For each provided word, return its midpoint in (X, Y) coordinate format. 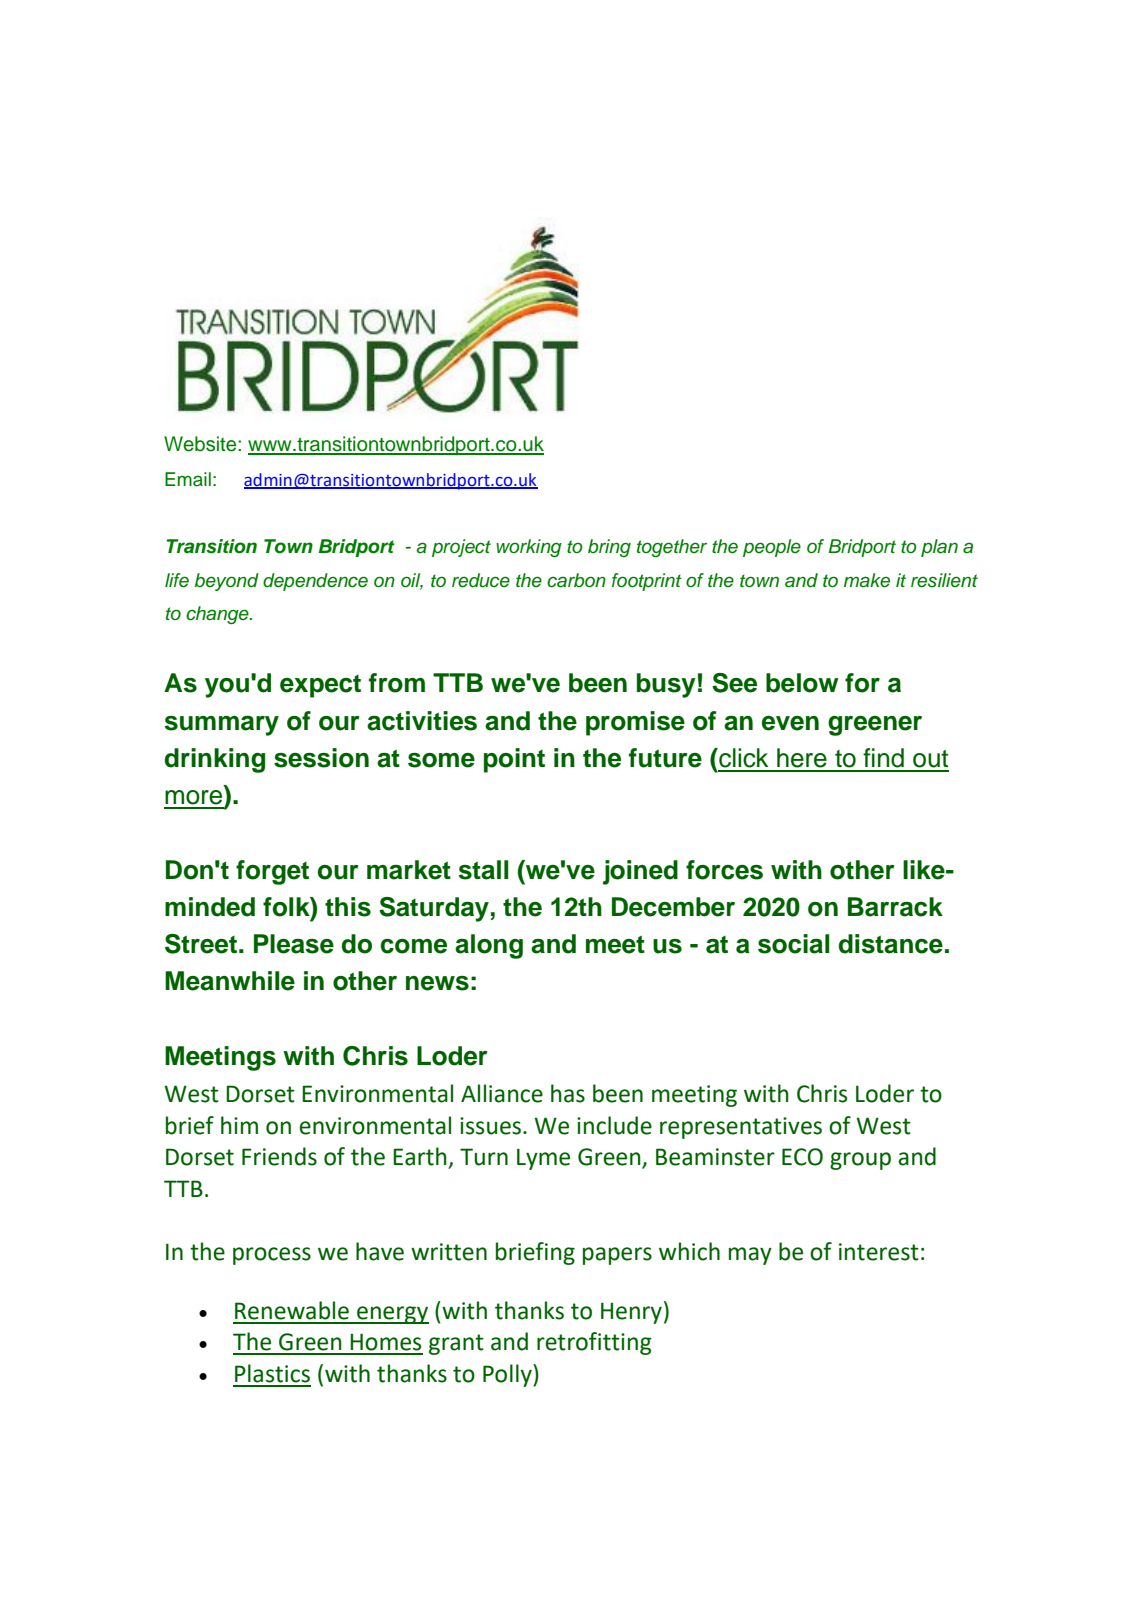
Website (201, 444)
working (529, 548)
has (568, 1093)
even (790, 723)
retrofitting (594, 1343)
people (772, 548)
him (239, 1125)
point (514, 760)
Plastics (272, 1373)
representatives (741, 1128)
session (321, 758)
